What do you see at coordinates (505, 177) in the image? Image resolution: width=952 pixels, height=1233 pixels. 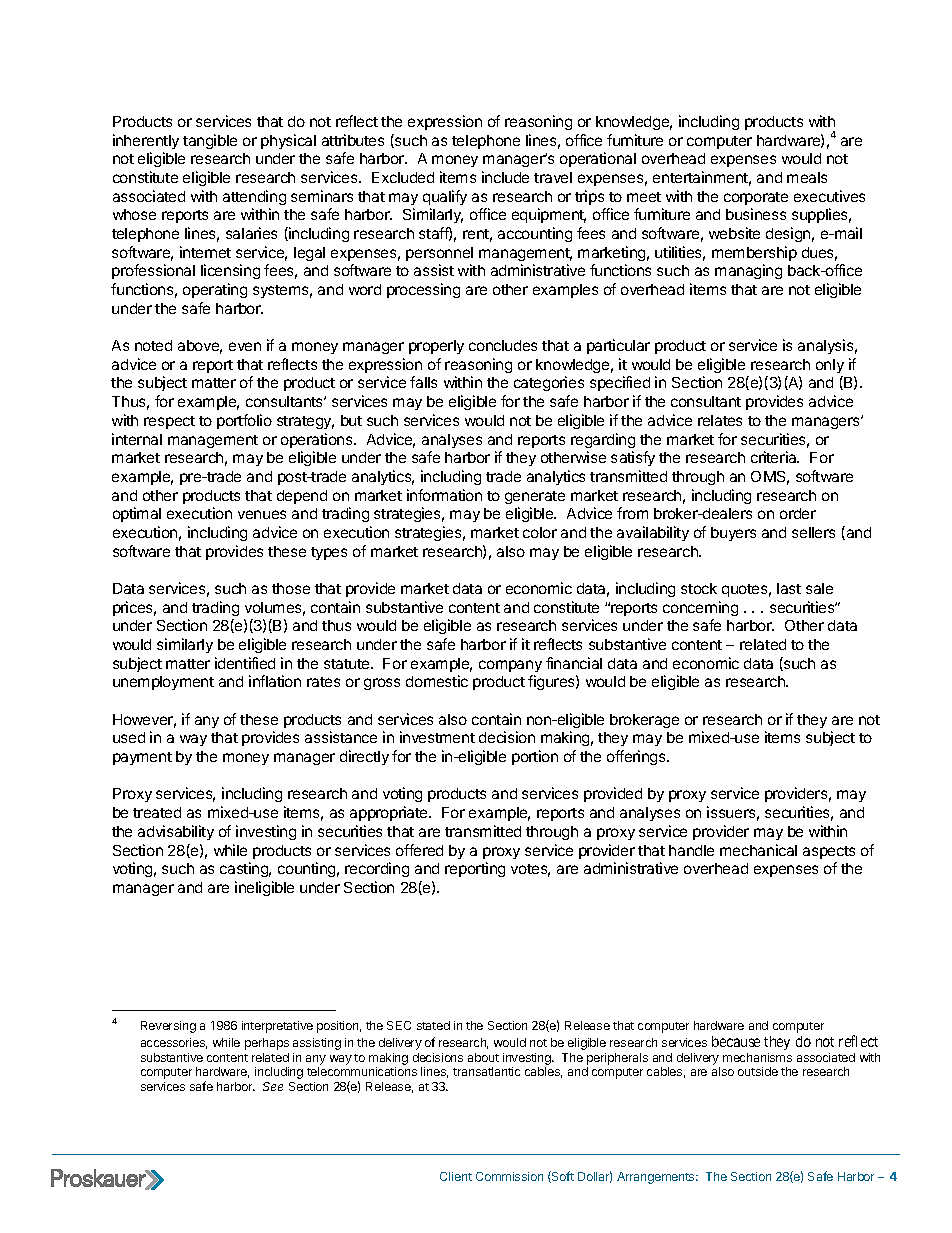 I see `include` at bounding box center [505, 177].
